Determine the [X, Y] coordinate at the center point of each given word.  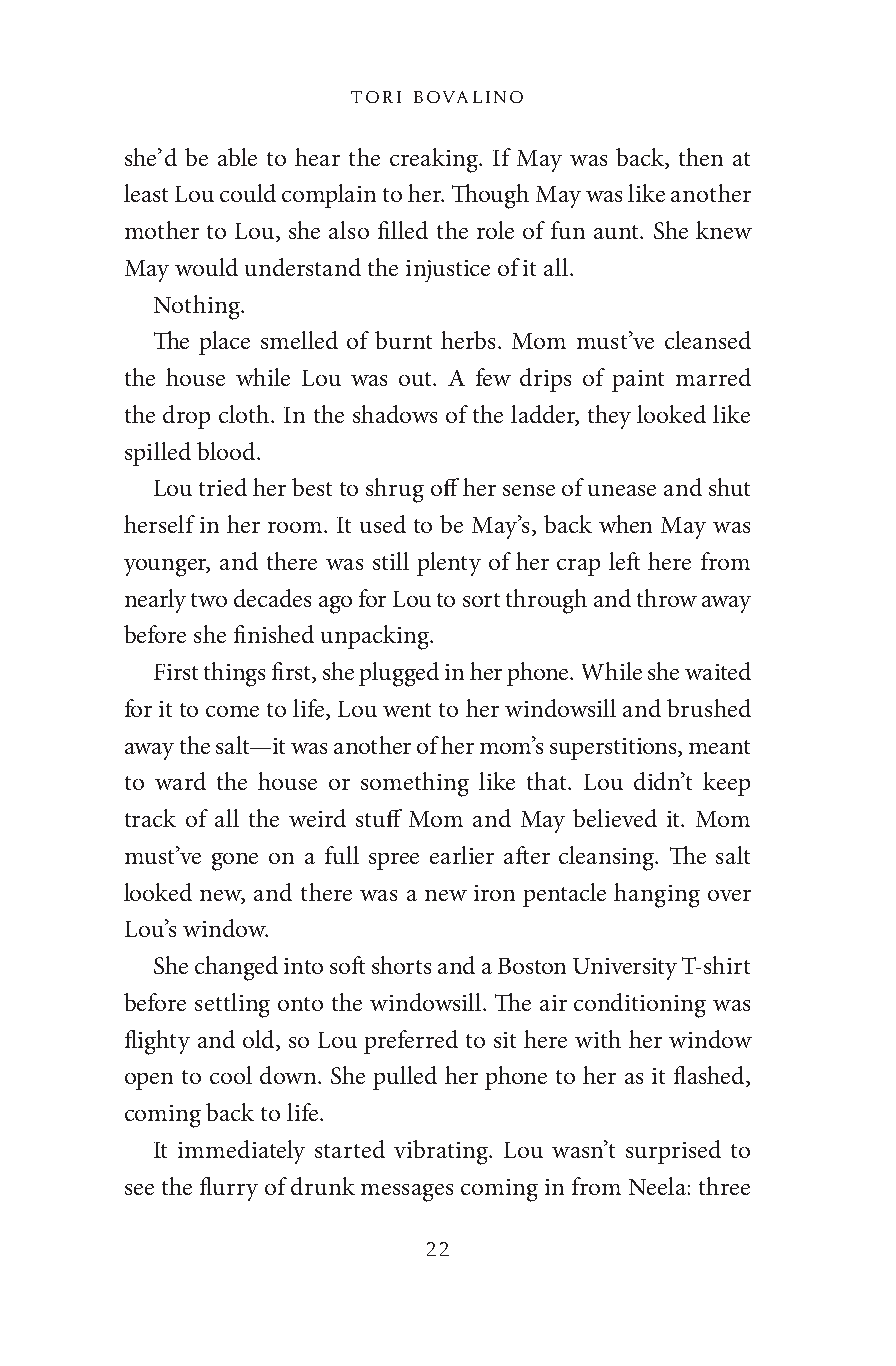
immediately [241, 1152]
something [415, 784]
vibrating [442, 1152]
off [445, 487]
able [237, 157]
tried [223, 487]
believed [615, 818]
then [701, 157]
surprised [673, 1152]
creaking [435, 160]
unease [622, 490]
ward [180, 781]
